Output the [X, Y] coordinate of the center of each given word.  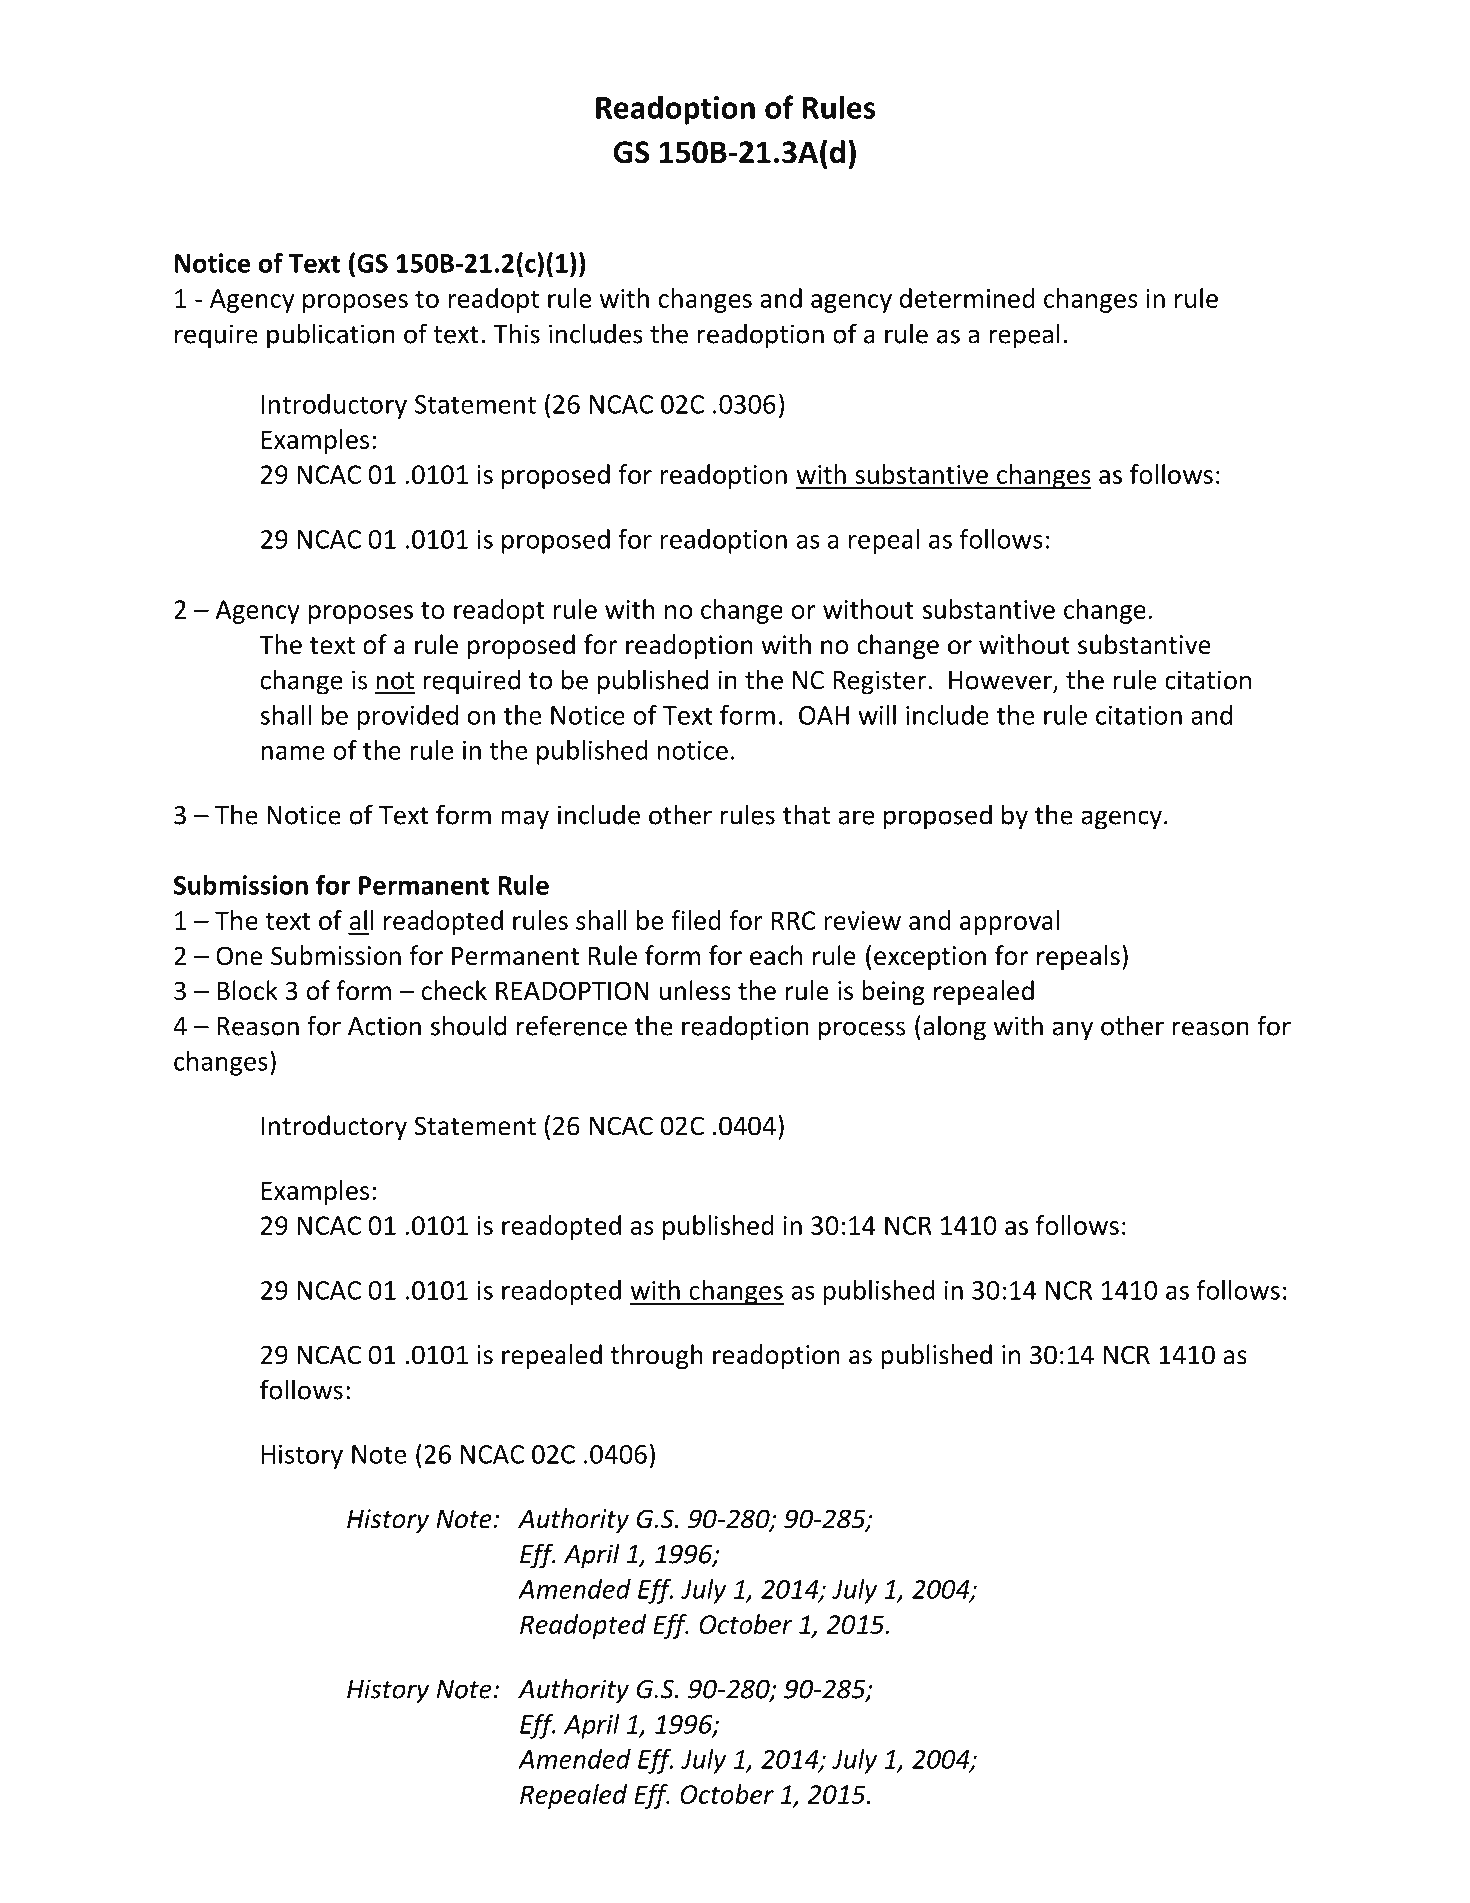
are [857, 817]
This [516, 333]
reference [571, 1025]
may [525, 820]
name [293, 753]
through [656, 1356]
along [954, 1028]
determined [967, 298]
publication [331, 336]
